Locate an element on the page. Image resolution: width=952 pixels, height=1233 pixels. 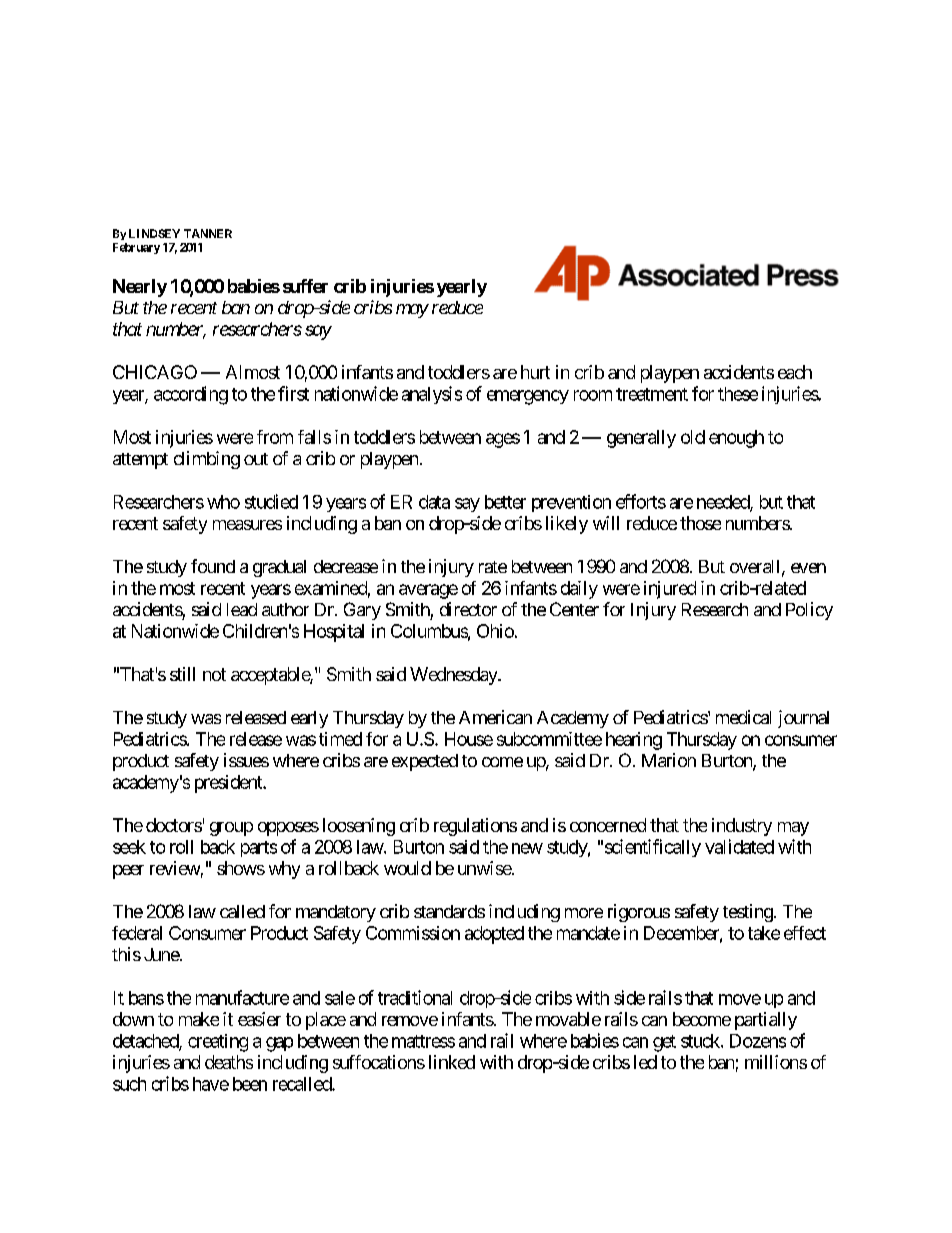
each is located at coordinates (795, 372).
